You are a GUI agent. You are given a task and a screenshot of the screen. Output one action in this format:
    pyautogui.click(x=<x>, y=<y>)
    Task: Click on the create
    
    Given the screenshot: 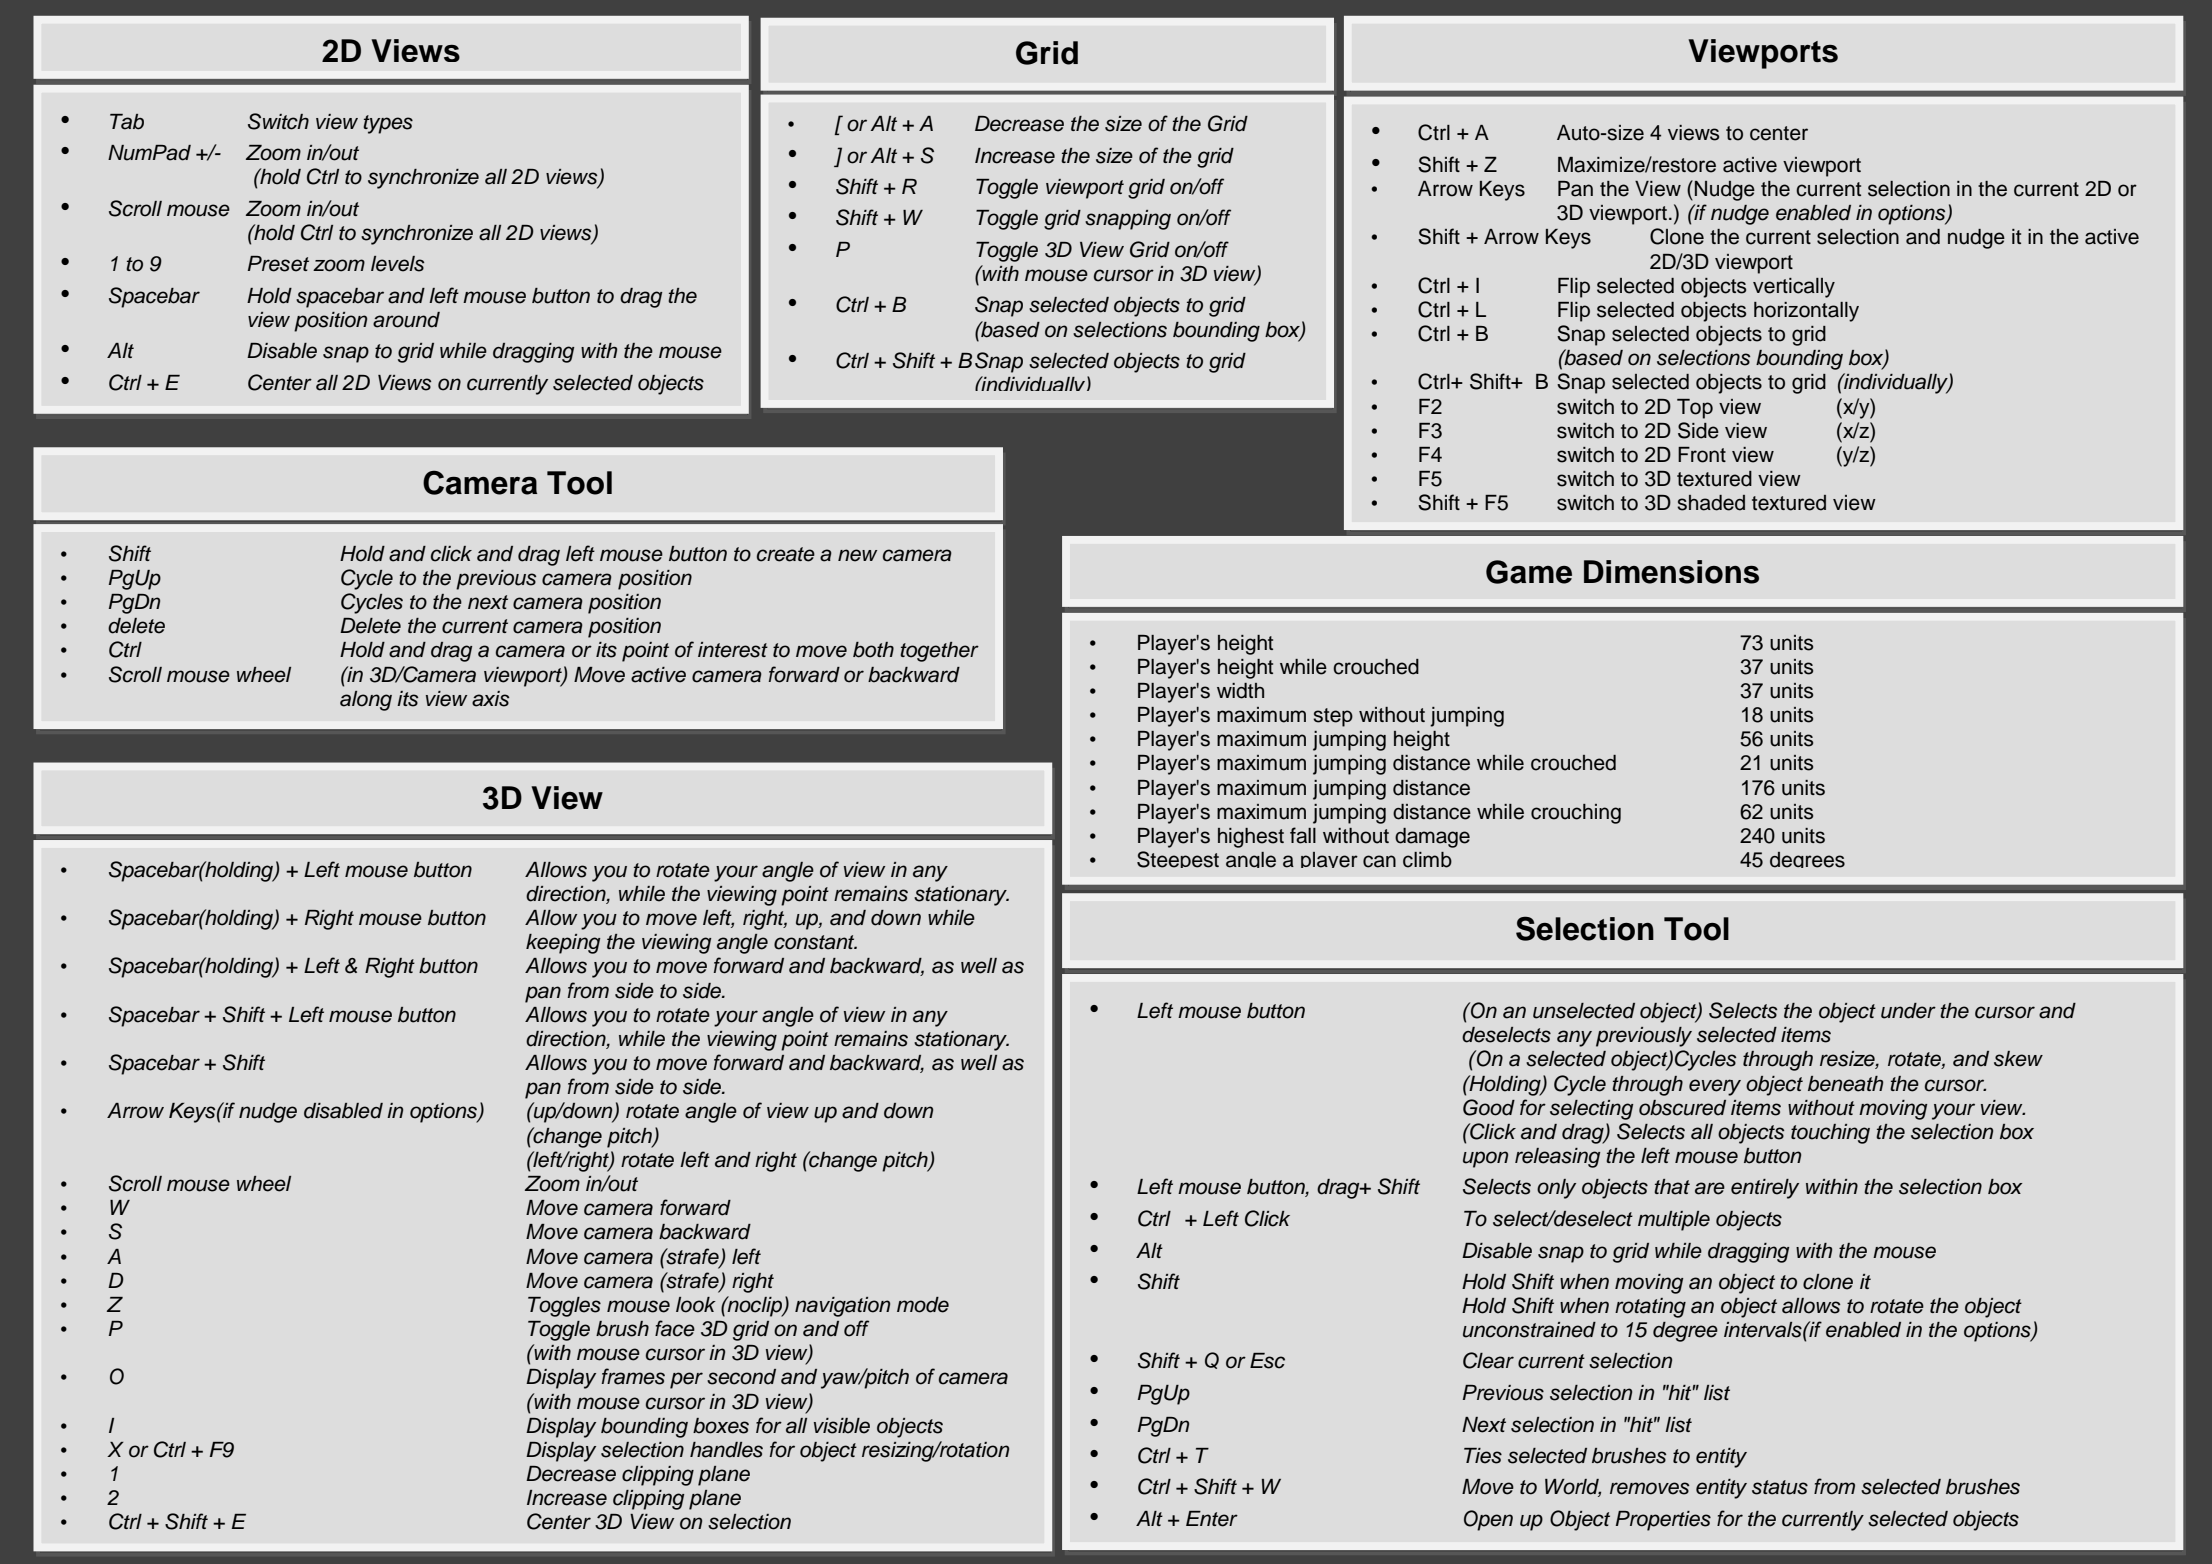 What is the action you would take?
    pyautogui.click(x=786, y=554)
